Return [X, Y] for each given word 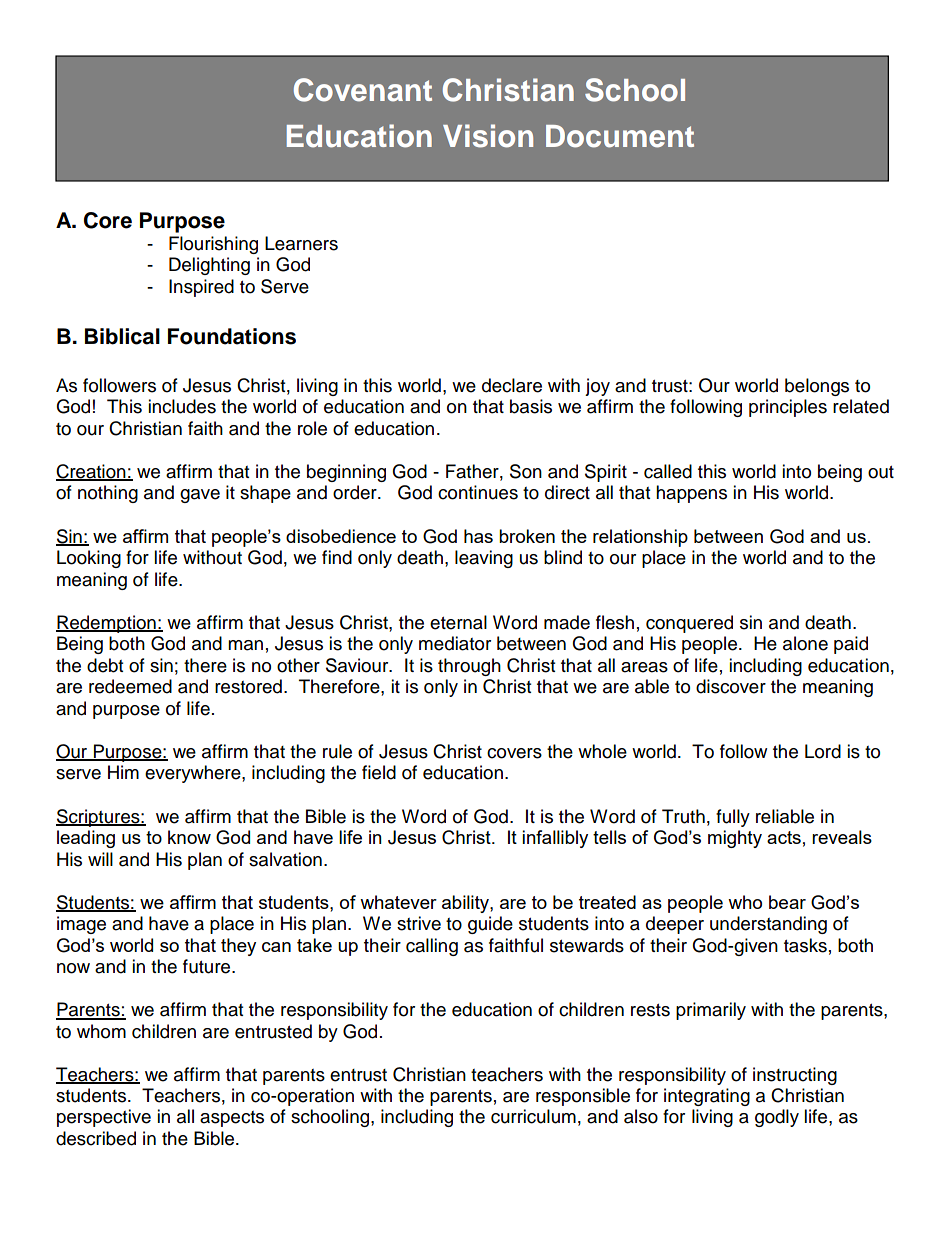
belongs [817, 387]
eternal [458, 622]
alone [805, 643]
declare [512, 385]
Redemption [107, 624]
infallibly [555, 839]
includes [182, 406]
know [189, 837]
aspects [232, 1119]
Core [108, 220]
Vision [488, 136]
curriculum [533, 1116]
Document [620, 136]
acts [784, 837]
